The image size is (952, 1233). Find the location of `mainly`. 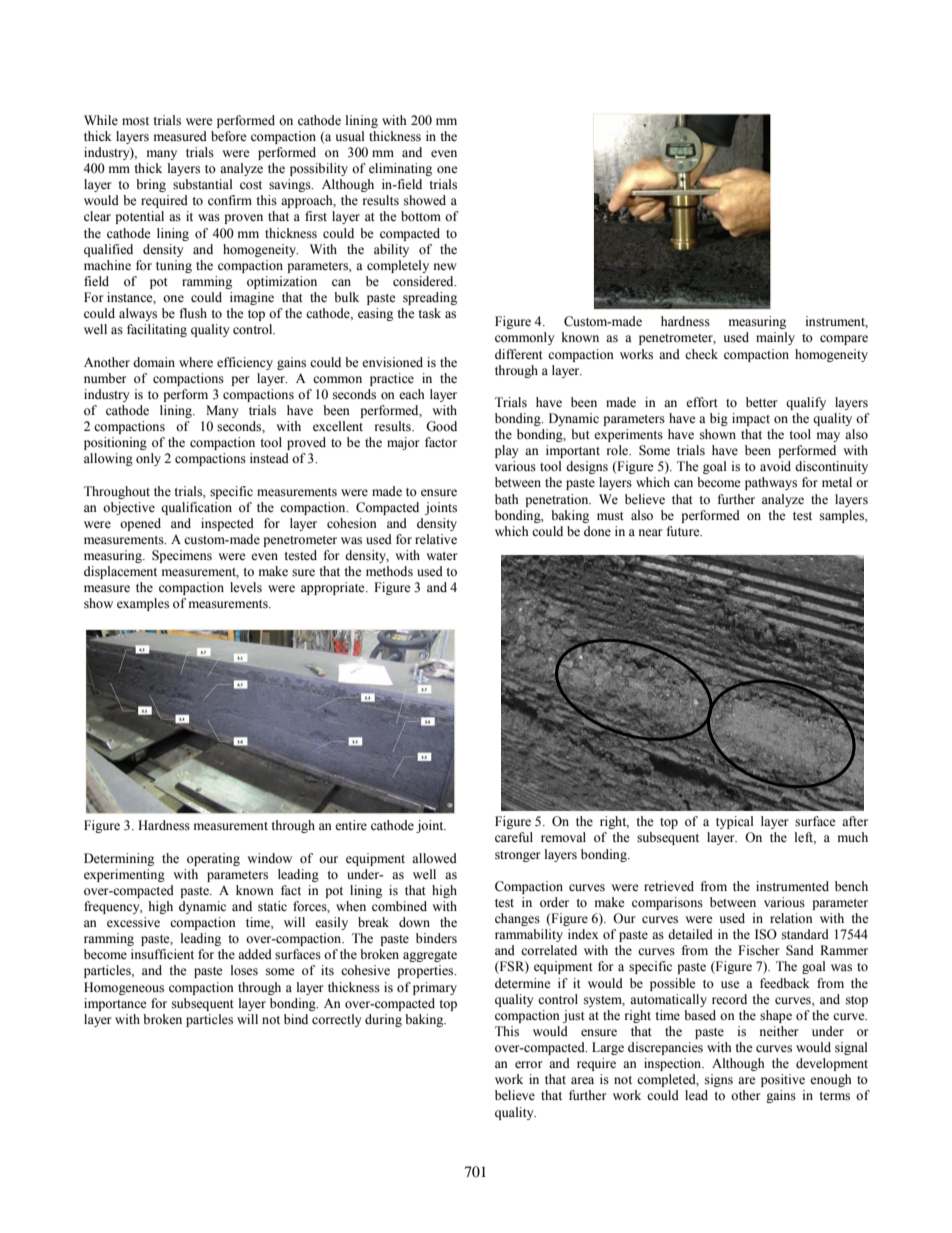

mainly is located at coordinates (775, 338).
